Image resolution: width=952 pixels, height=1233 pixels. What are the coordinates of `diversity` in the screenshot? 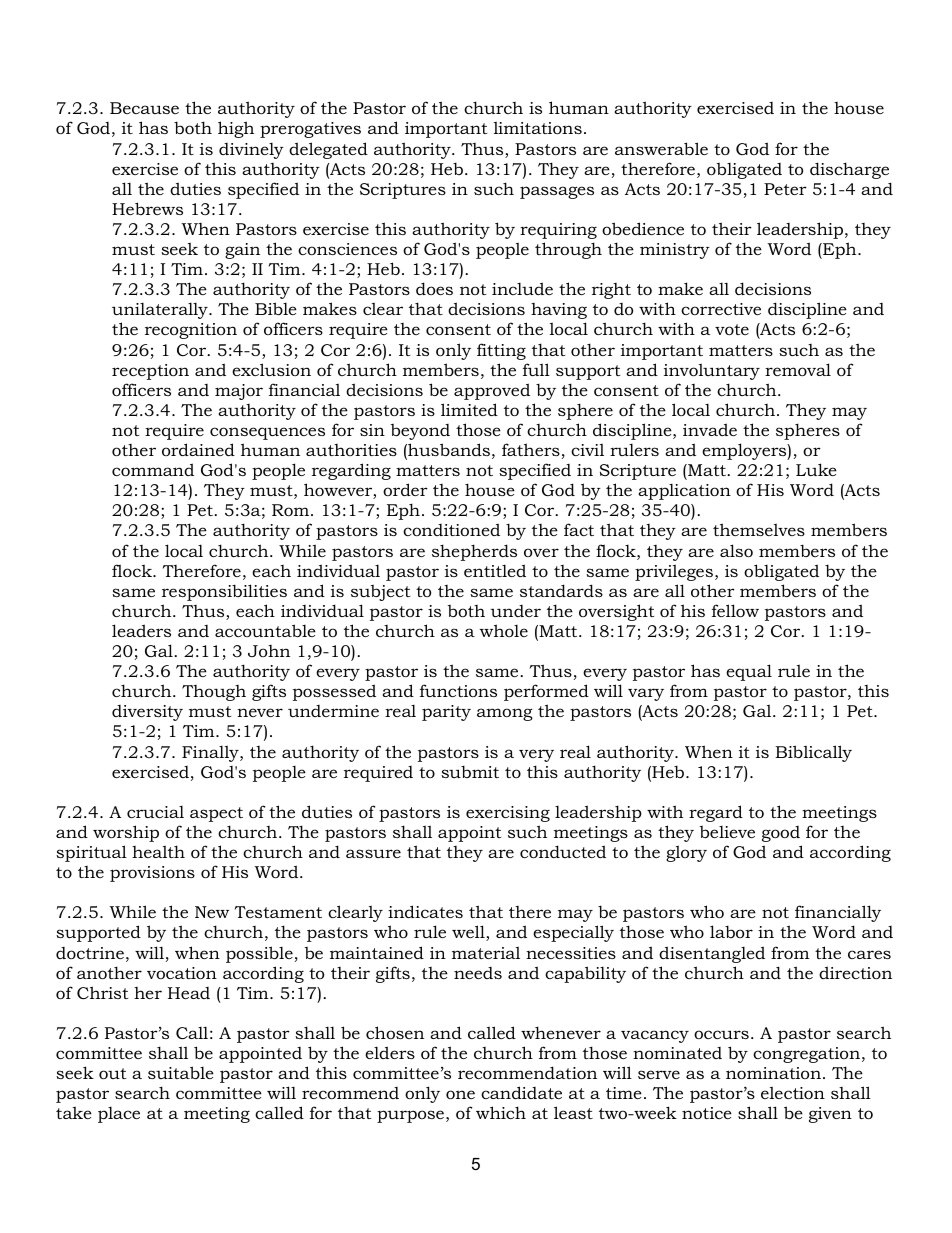 It's located at (147, 713).
